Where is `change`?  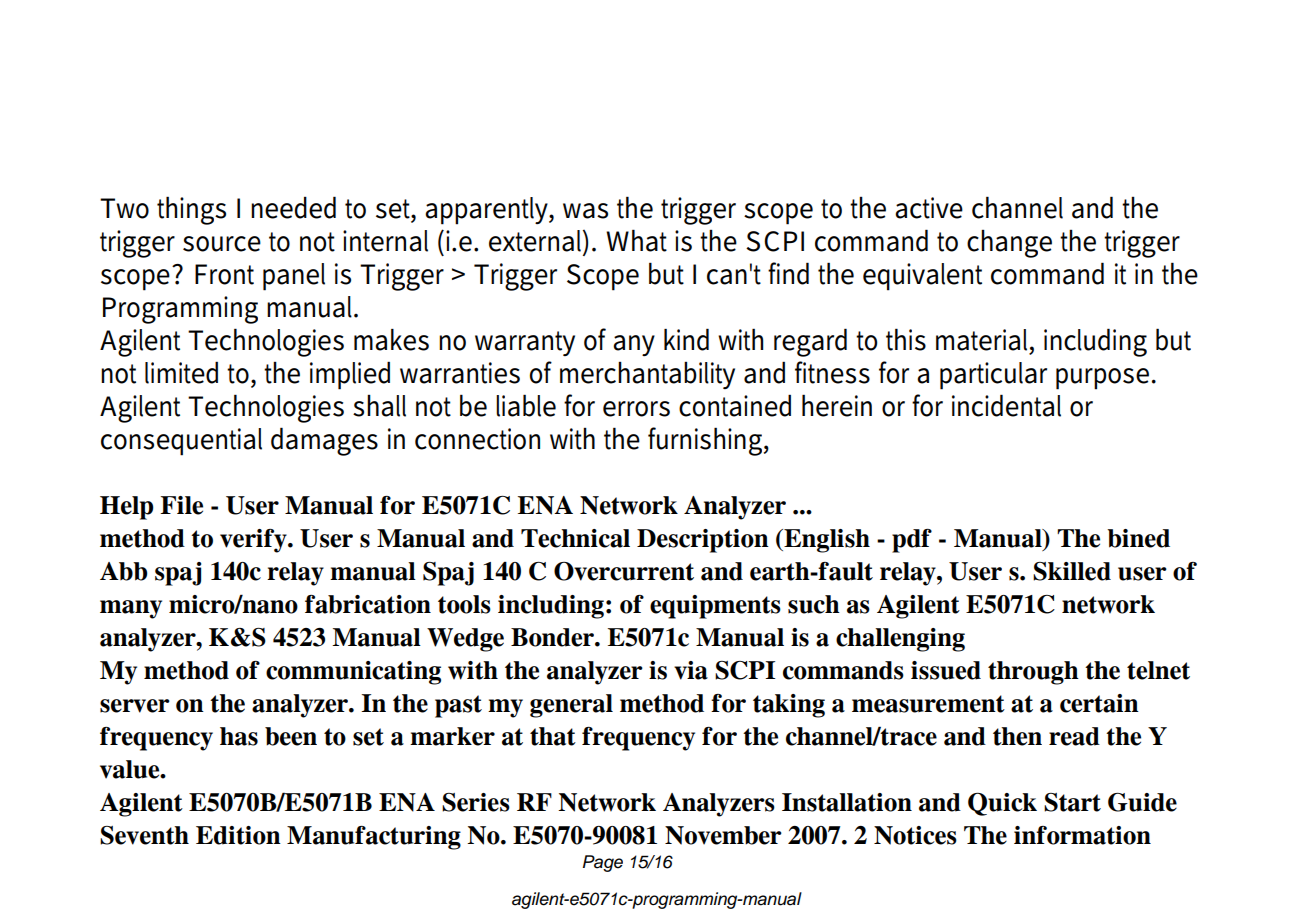 change is located at coordinates (1009, 244).
